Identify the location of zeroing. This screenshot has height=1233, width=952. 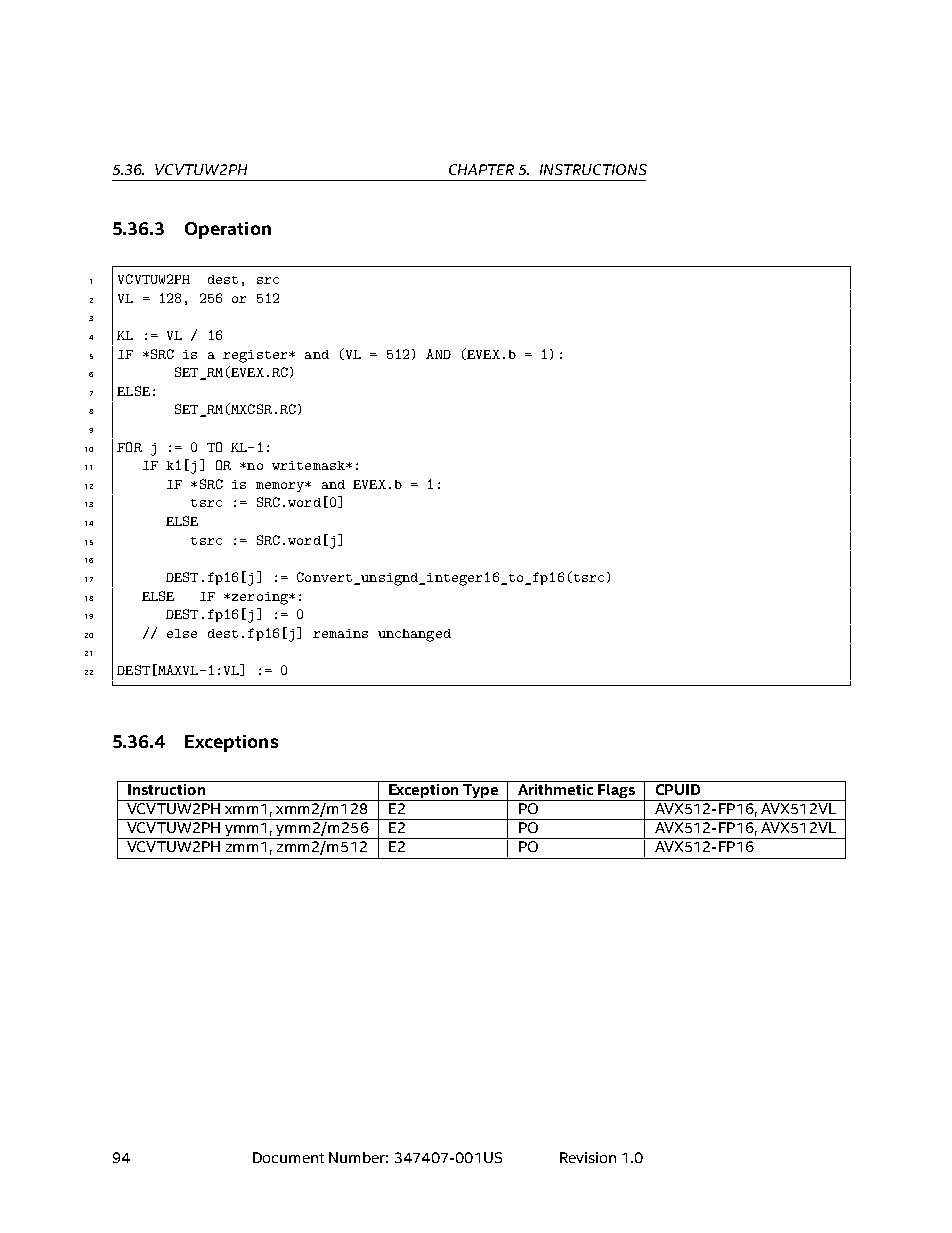
(259, 598).
